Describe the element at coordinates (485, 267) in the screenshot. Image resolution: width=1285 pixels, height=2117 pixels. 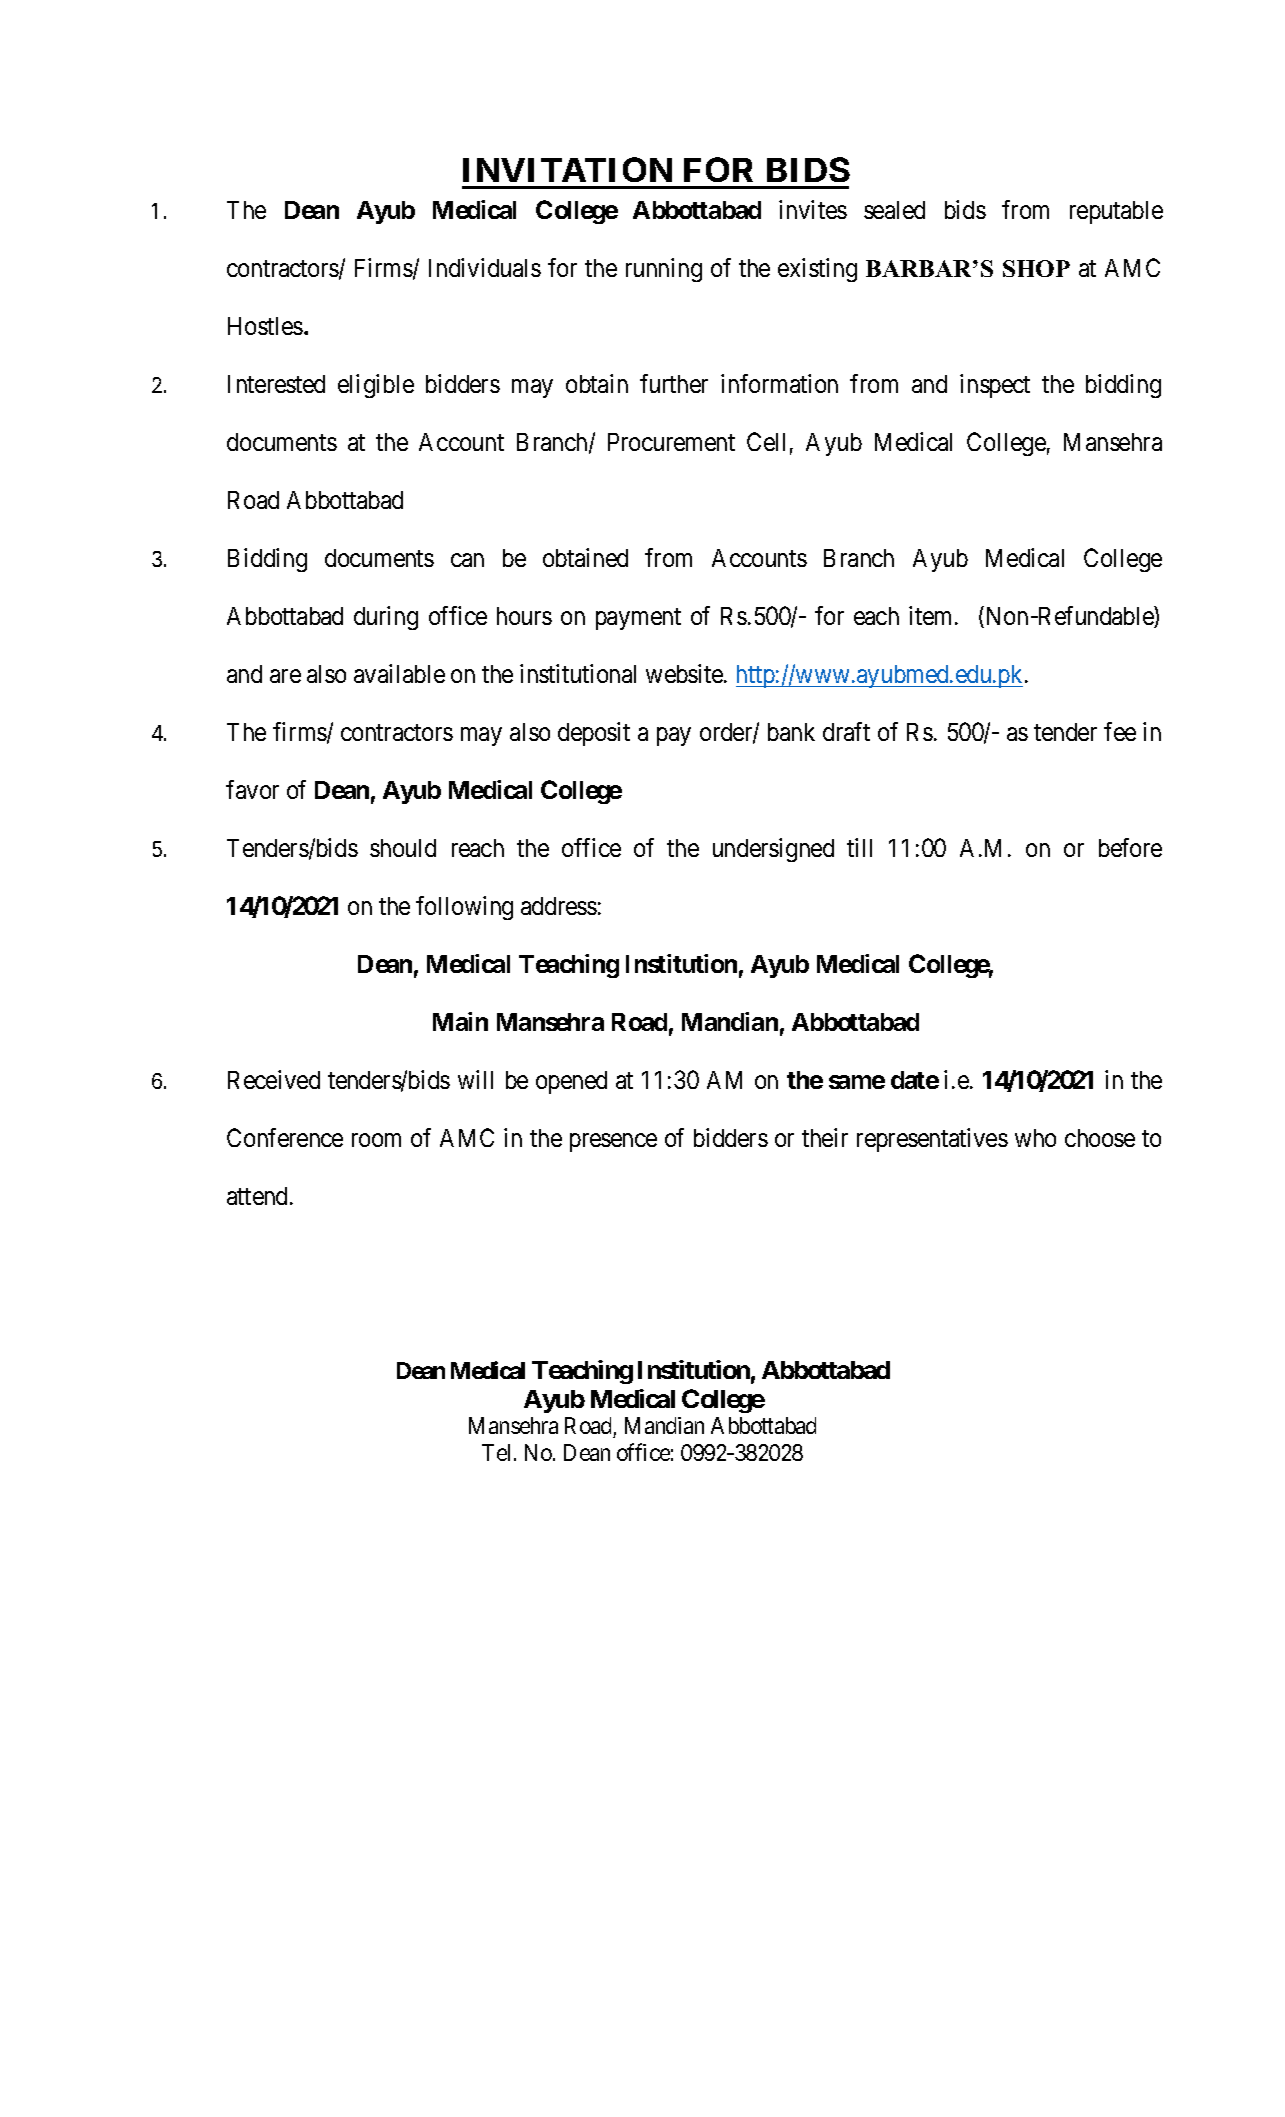
I see `Individuals` at that location.
